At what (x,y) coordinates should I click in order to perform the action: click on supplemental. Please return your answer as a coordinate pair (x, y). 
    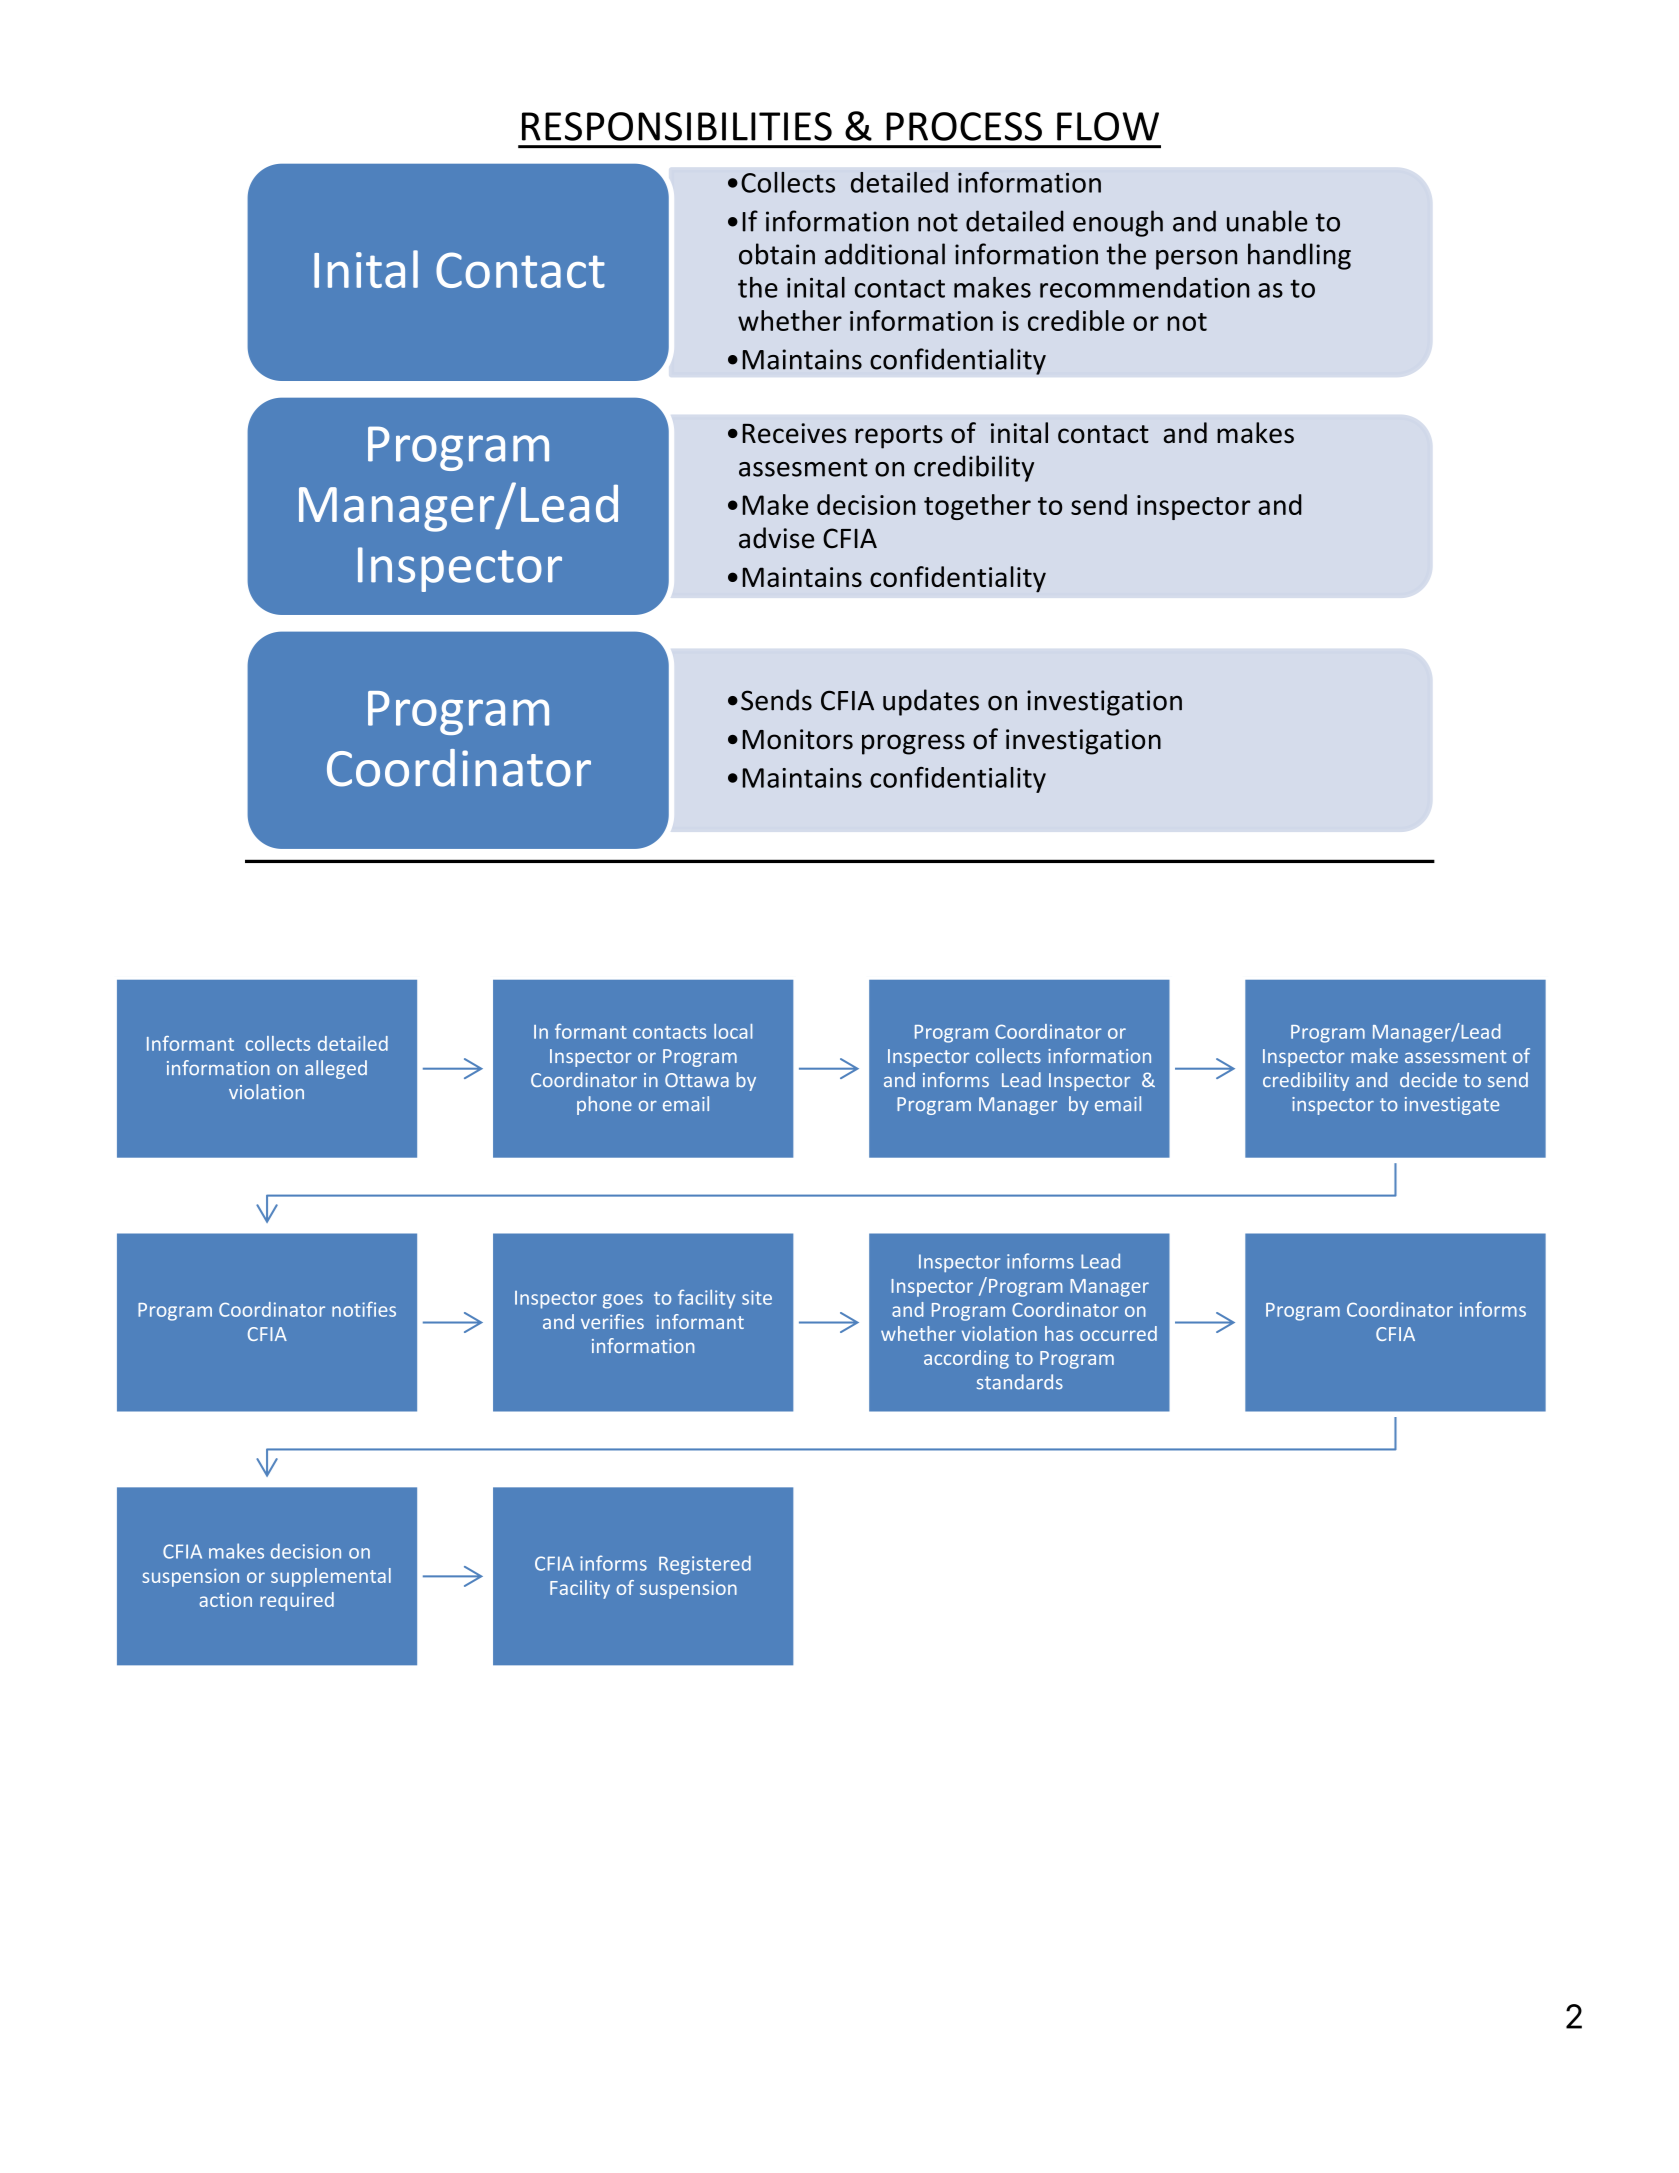
    Looking at the image, I should click on (331, 1577).
